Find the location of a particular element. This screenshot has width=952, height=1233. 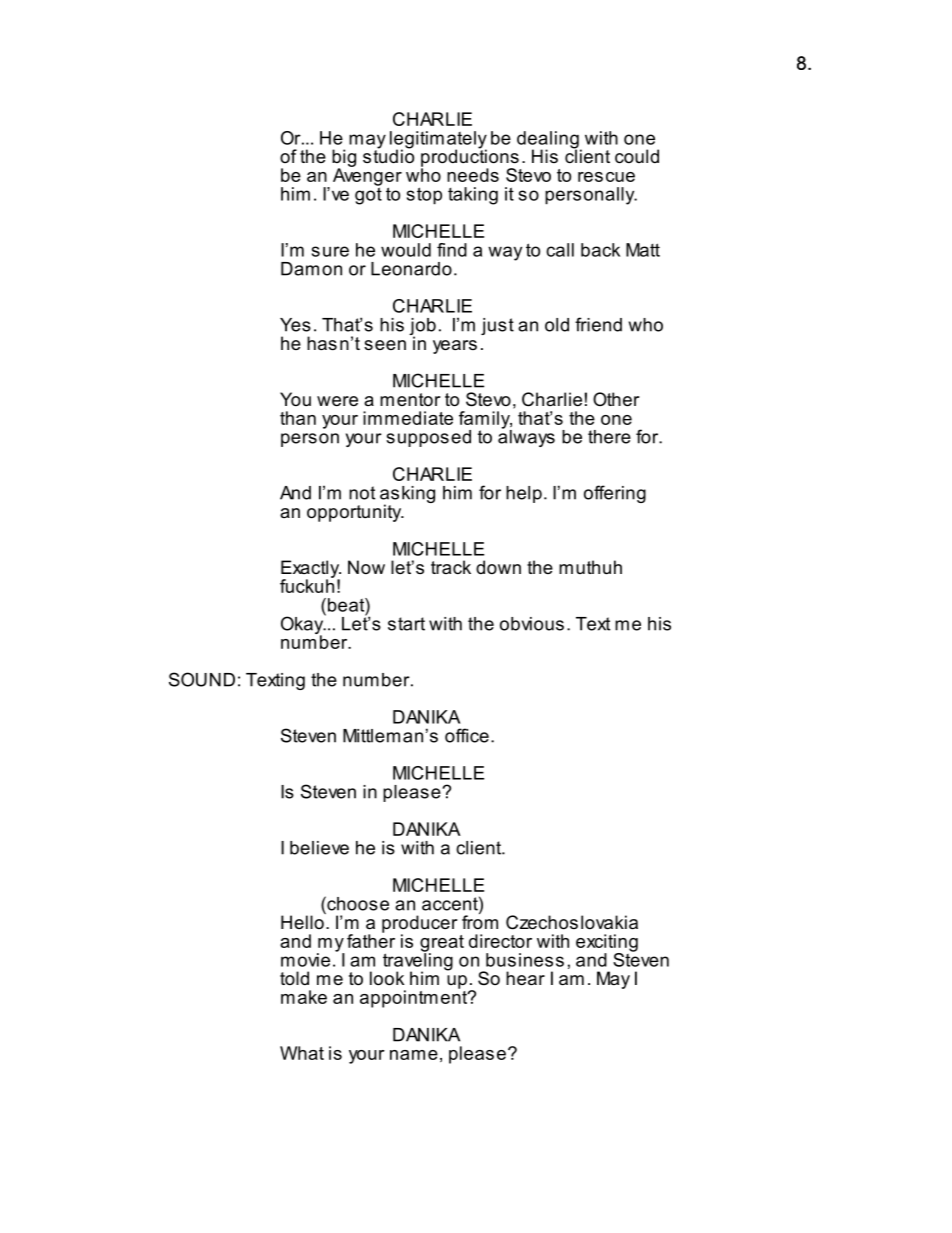

obvious is located at coordinates (532, 624).
